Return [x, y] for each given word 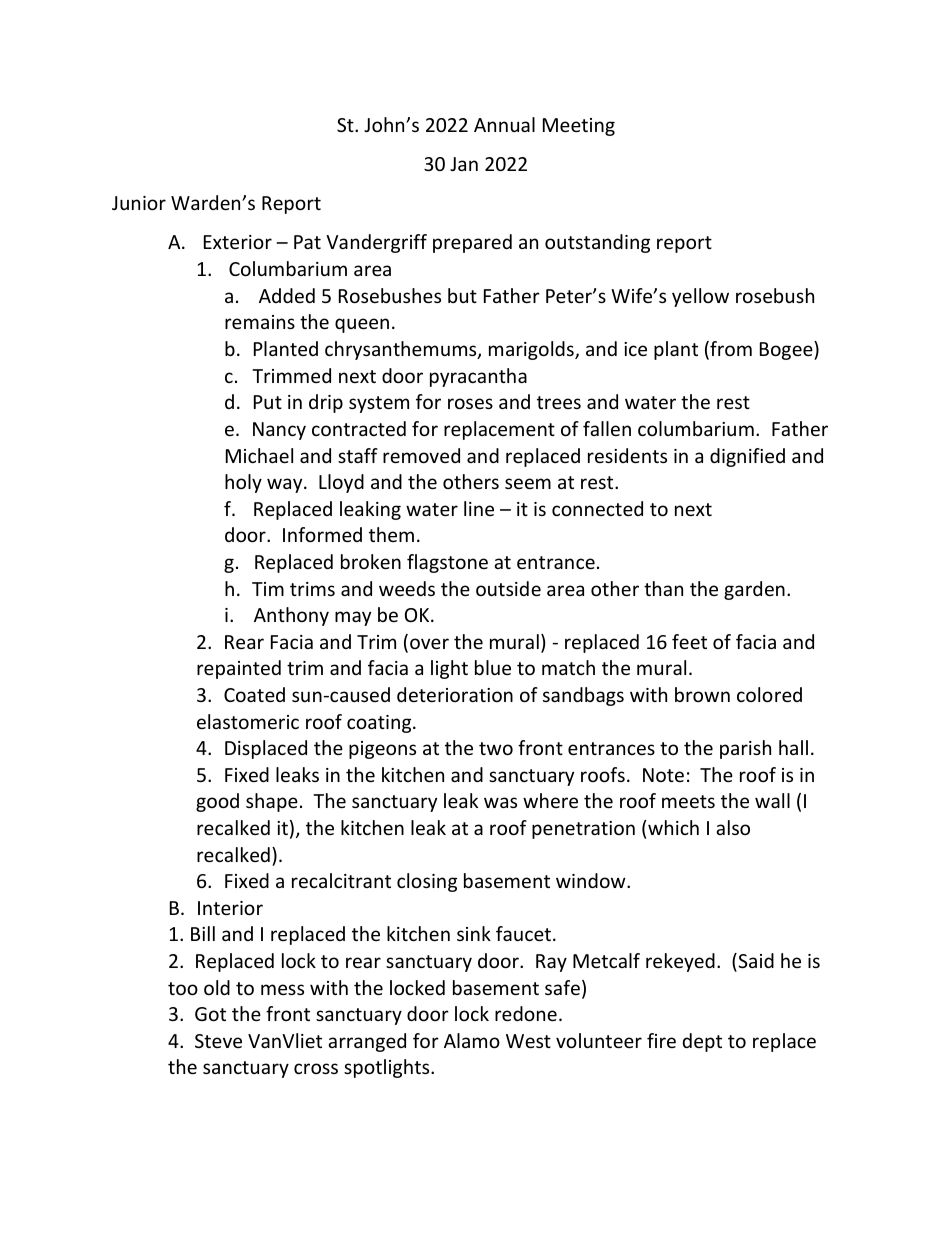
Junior [139, 203]
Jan [464, 164]
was [500, 802]
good [217, 802]
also [733, 827]
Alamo [472, 1040]
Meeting [579, 127]
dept [702, 1042]
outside [508, 588]
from [730, 350]
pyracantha [478, 377]
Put [268, 402]
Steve [218, 1041]
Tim [268, 589]
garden [754, 590]
